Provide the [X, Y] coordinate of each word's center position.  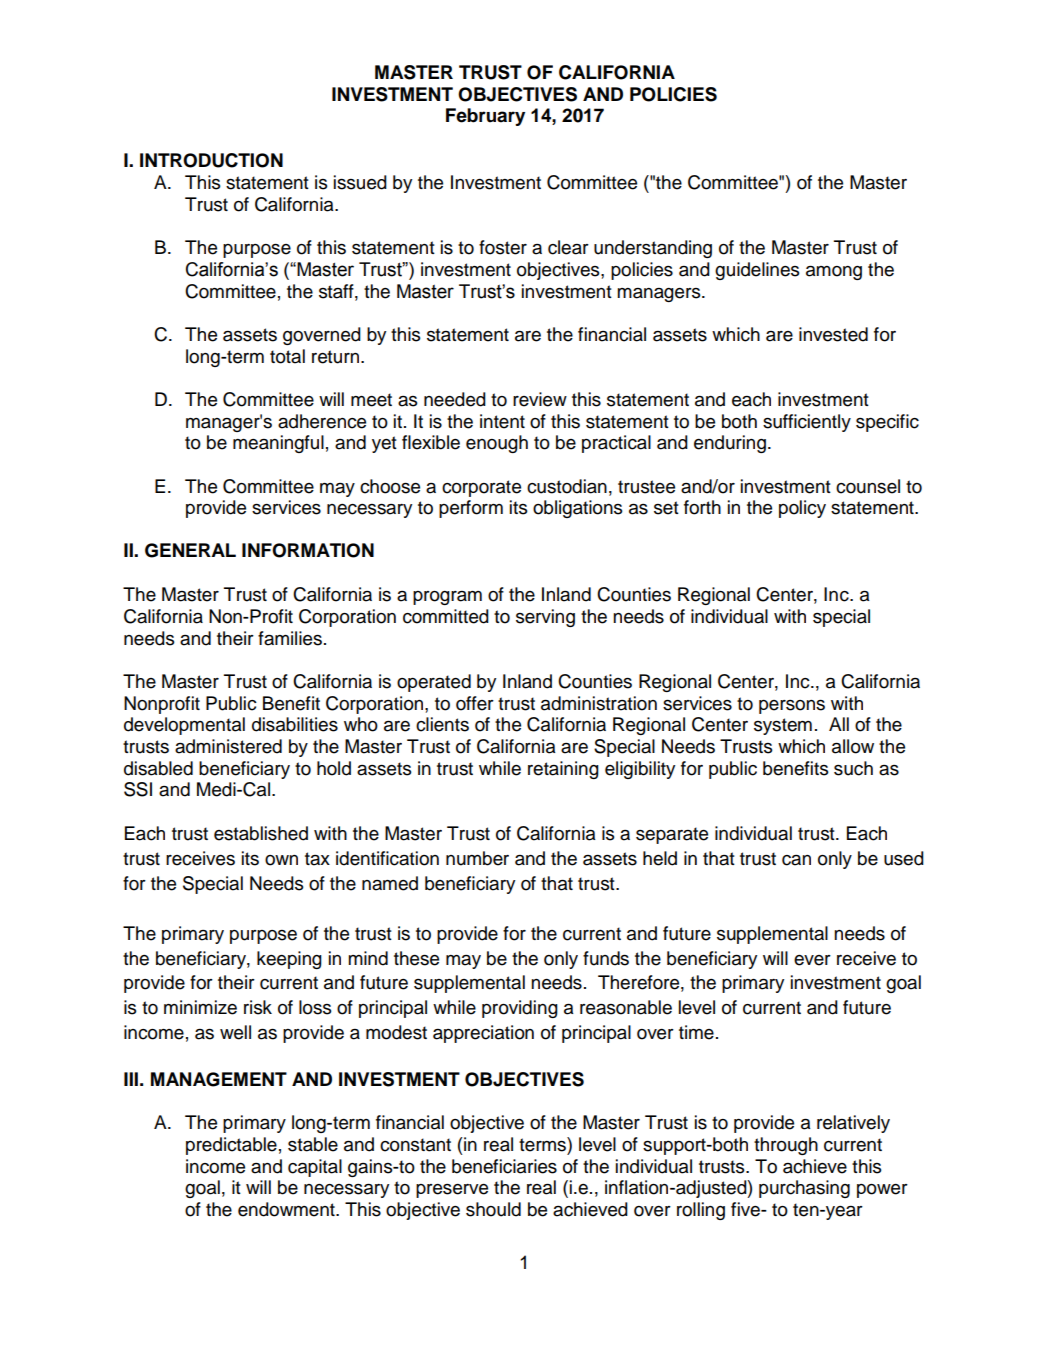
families [290, 638]
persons [792, 707]
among [834, 273]
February [485, 117]
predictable [231, 1146]
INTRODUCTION [211, 160]
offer [475, 703]
